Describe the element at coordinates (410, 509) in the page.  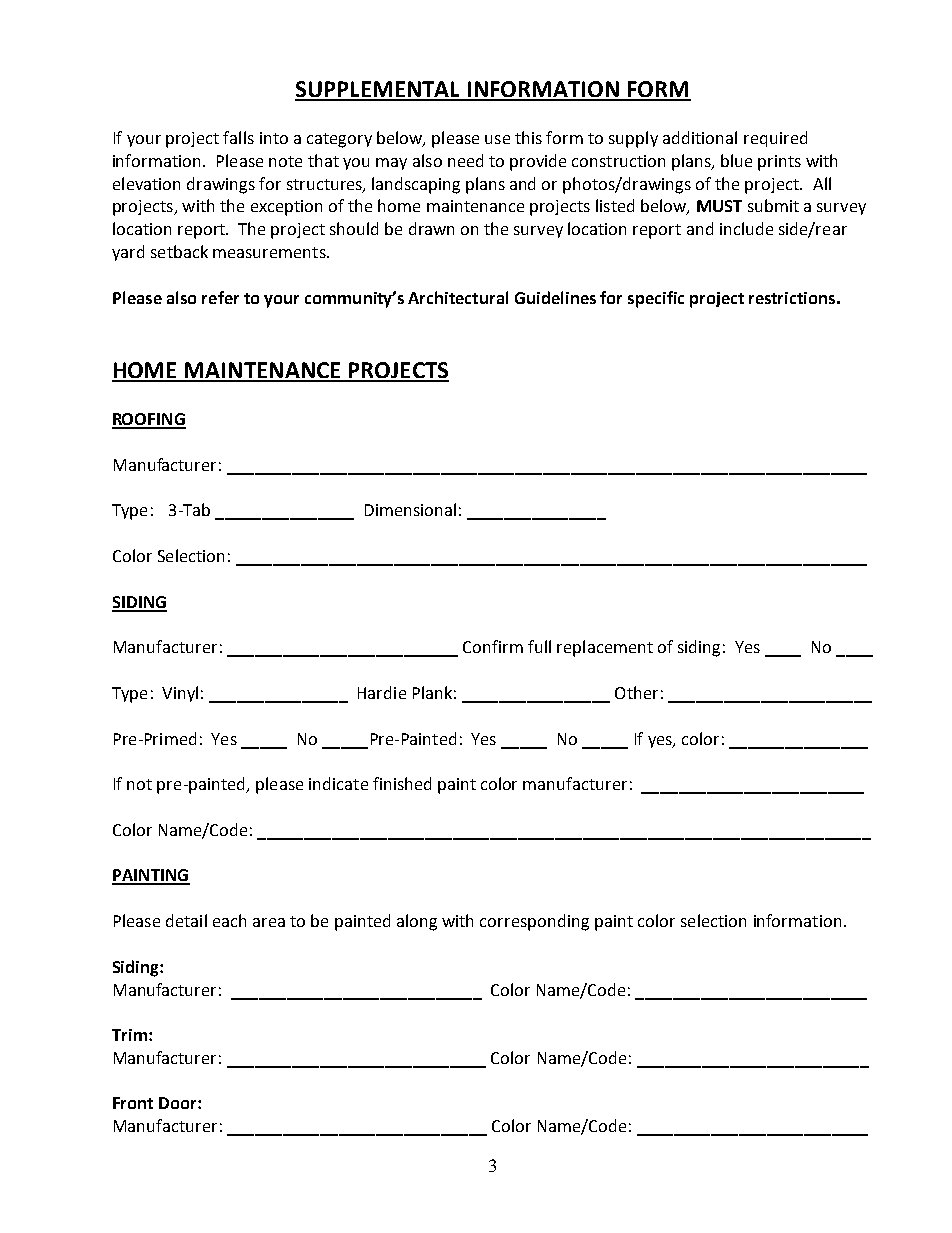
I see `Dimensional` at that location.
